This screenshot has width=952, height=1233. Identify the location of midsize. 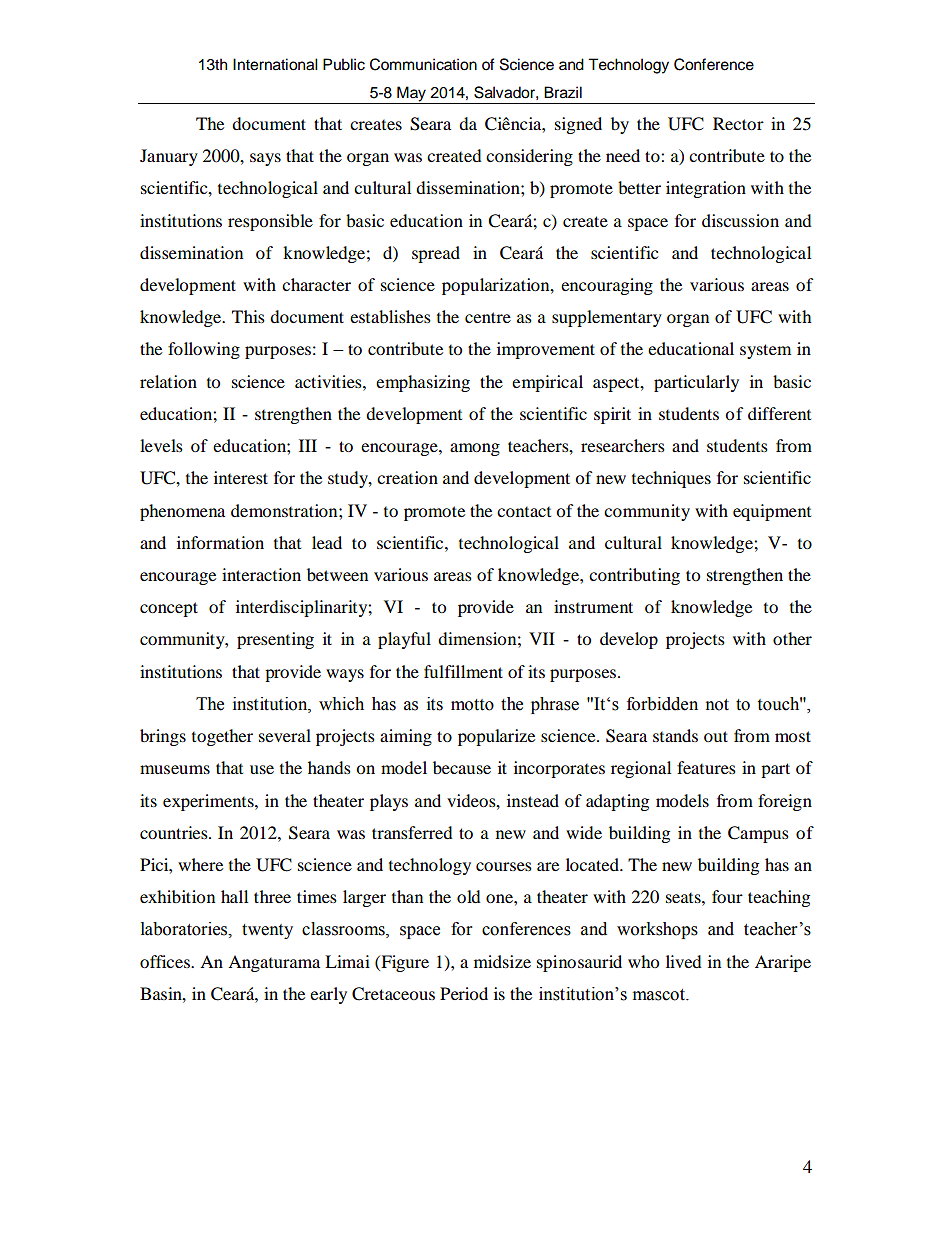
(502, 961).
